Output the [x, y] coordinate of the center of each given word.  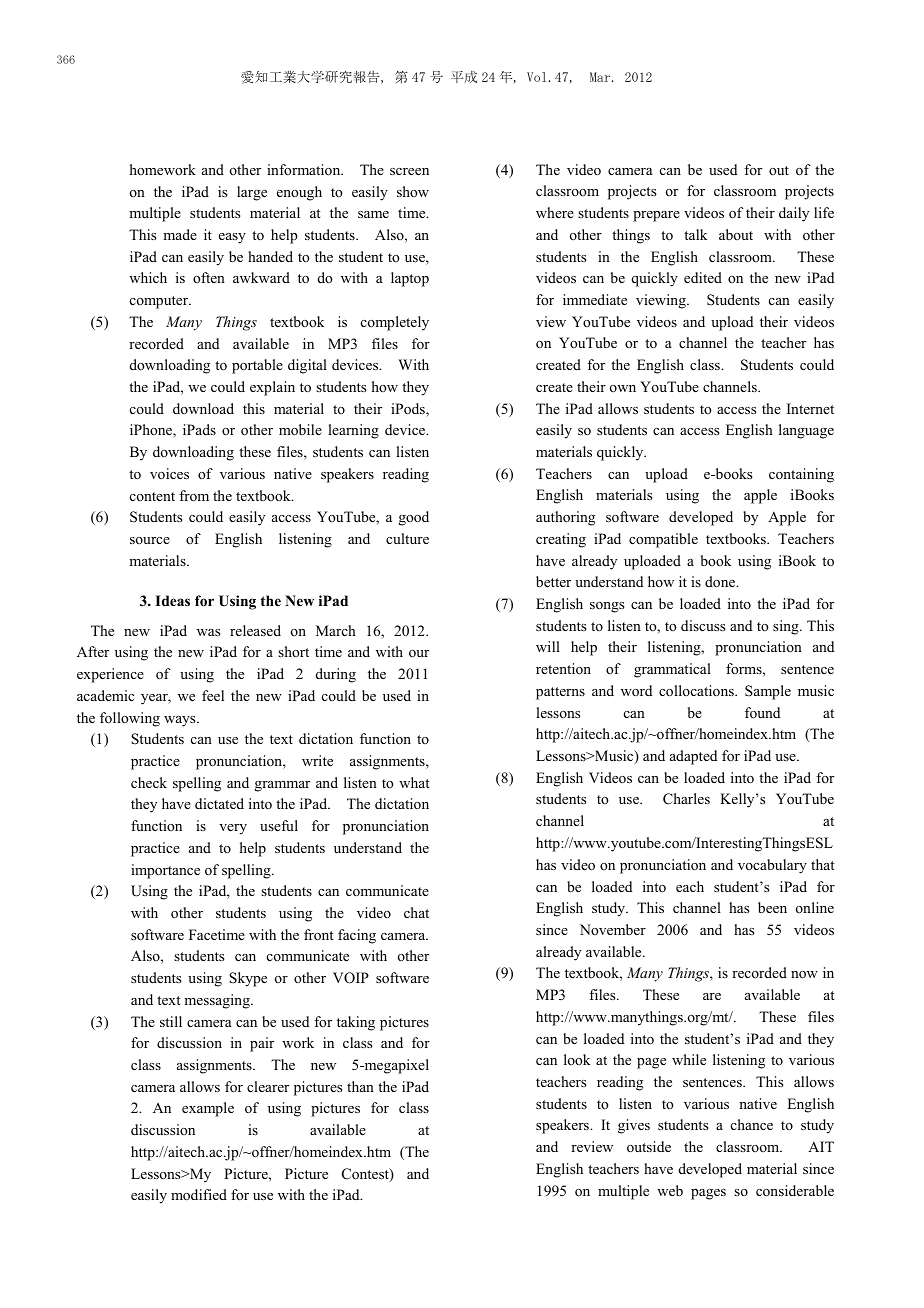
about [736, 234]
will [548, 646]
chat [416, 912]
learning [353, 431]
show [413, 191]
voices [169, 473]
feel [213, 695]
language [806, 431]
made [180, 234]
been [772, 907]
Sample [768, 692]
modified [199, 1195]
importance [165, 871]
